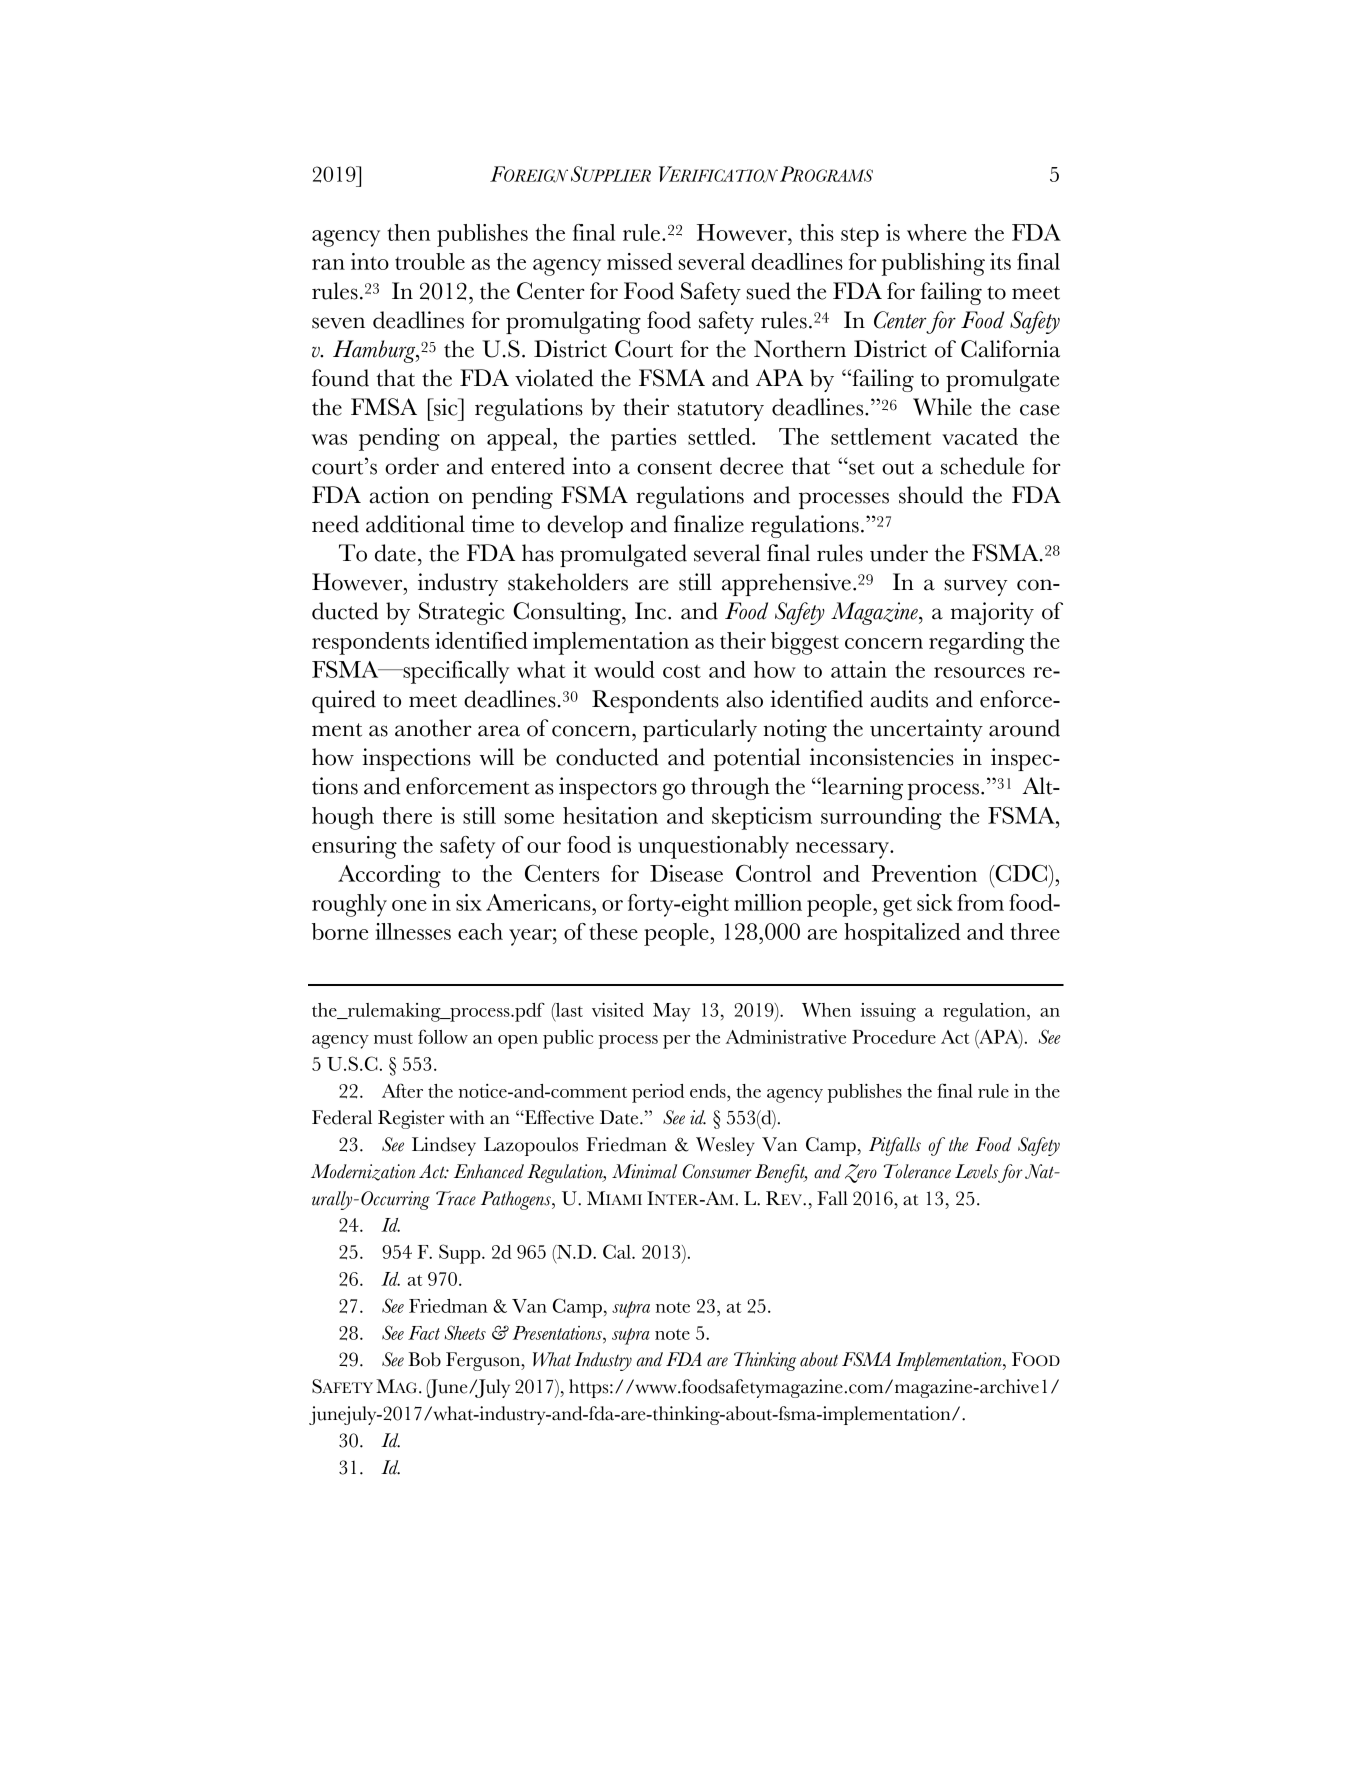 The height and width of the screenshot is (1775, 1372). Describe the element at coordinates (976, 1171) in the screenshot. I see `Levels` at that location.
